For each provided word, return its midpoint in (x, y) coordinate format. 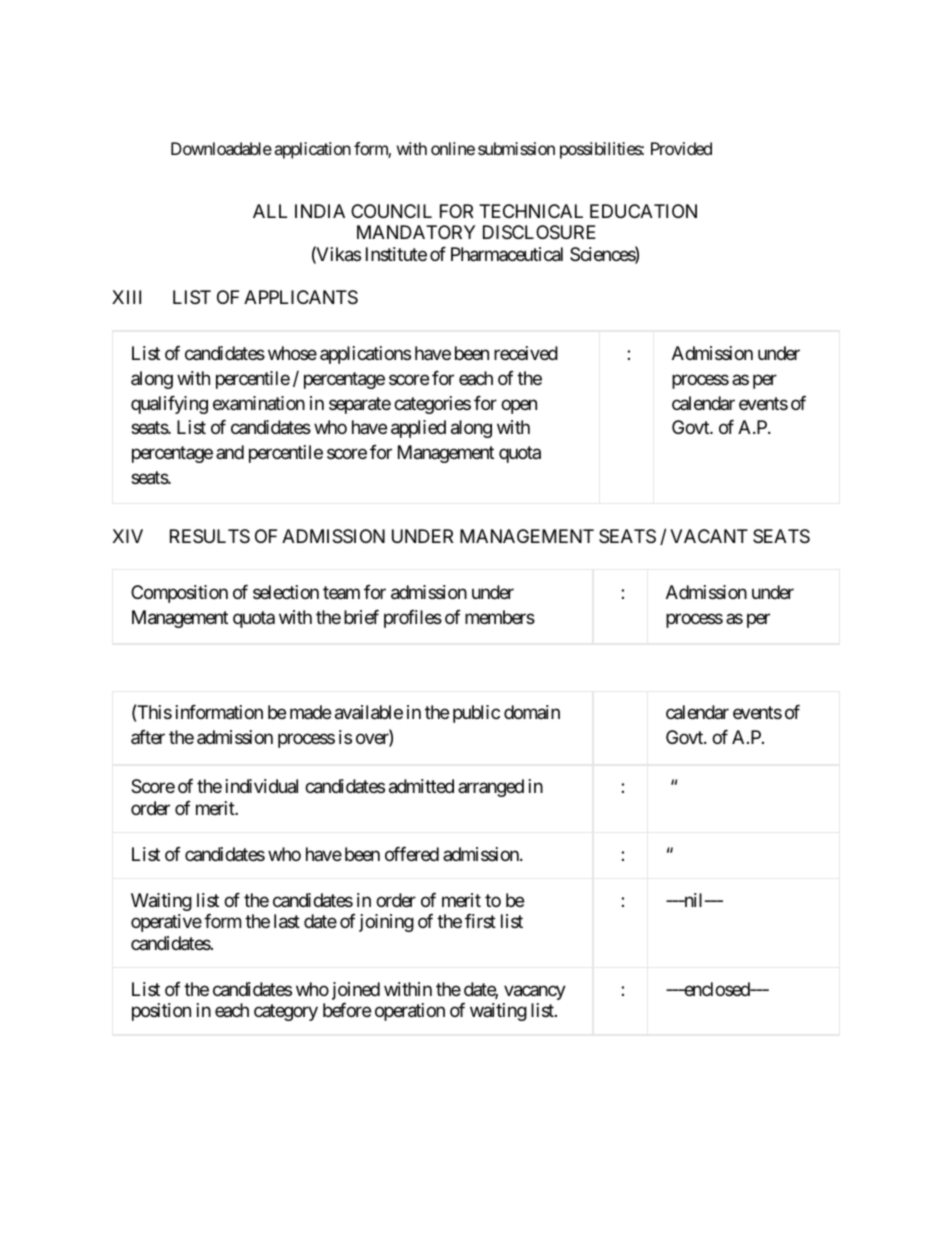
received (526, 353)
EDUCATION (643, 211)
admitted (421, 786)
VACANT (709, 536)
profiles (413, 619)
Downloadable (221, 148)
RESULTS (210, 536)
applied (418, 429)
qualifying (169, 405)
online (453, 148)
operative (166, 923)
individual (262, 786)
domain (532, 712)
